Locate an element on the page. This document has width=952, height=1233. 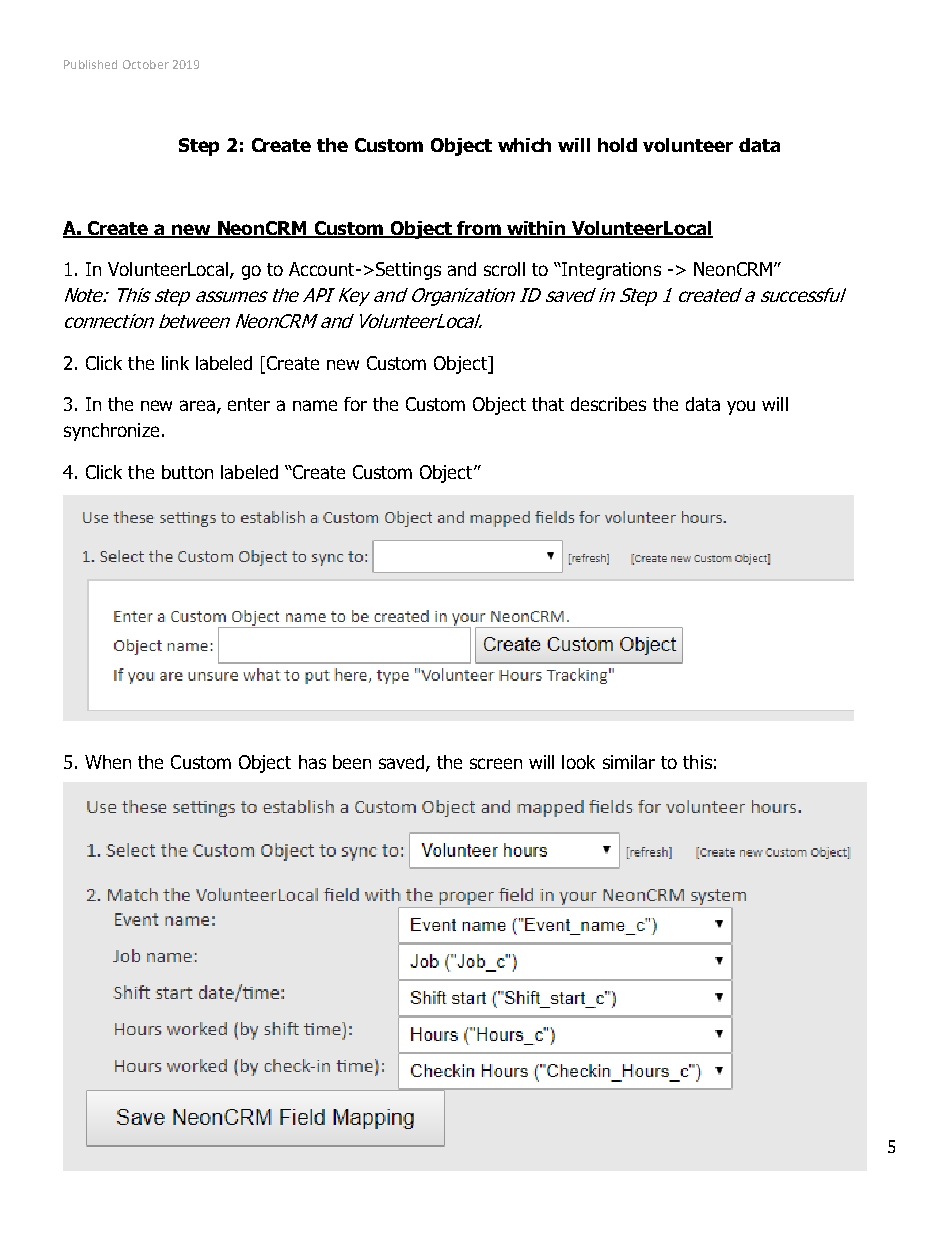
When is located at coordinates (108, 762).
